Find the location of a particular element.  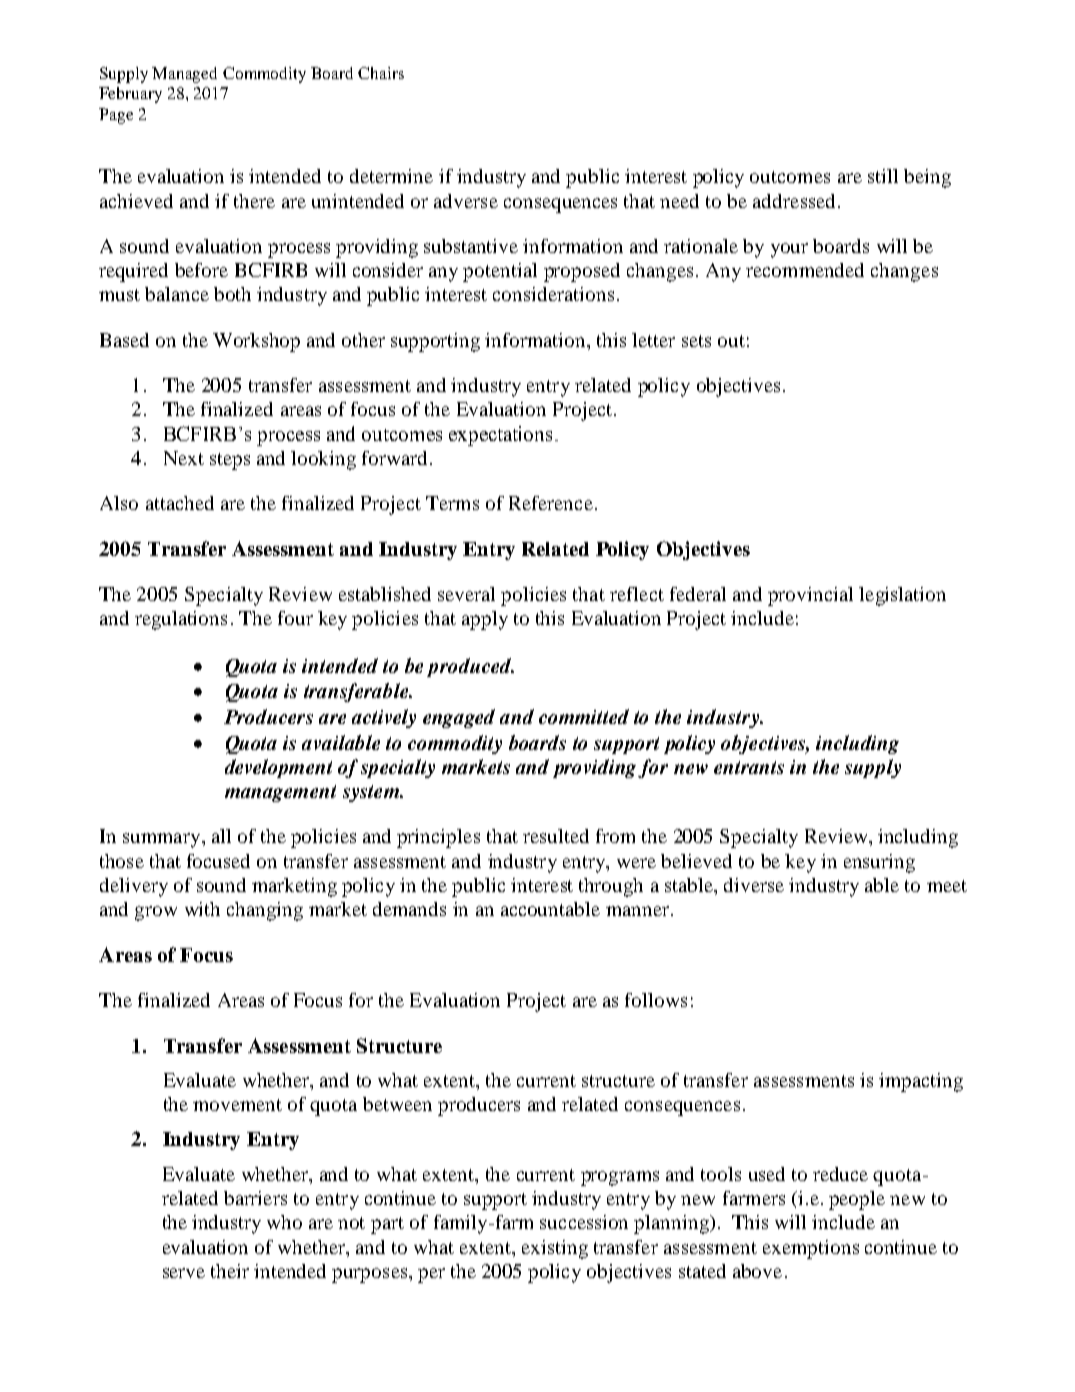

provincial is located at coordinates (810, 596).
